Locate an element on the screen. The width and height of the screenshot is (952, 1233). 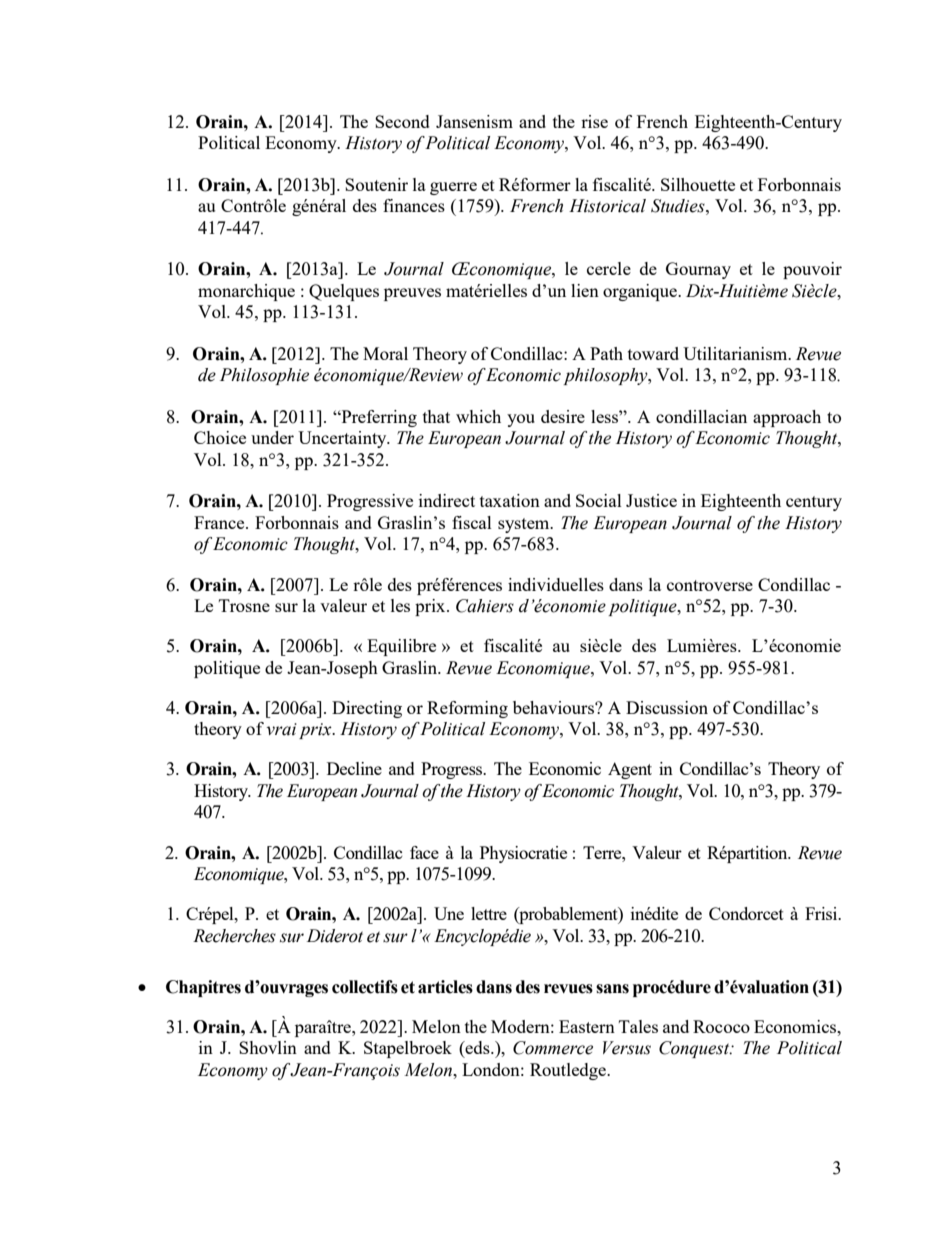
face is located at coordinates (424, 852).
